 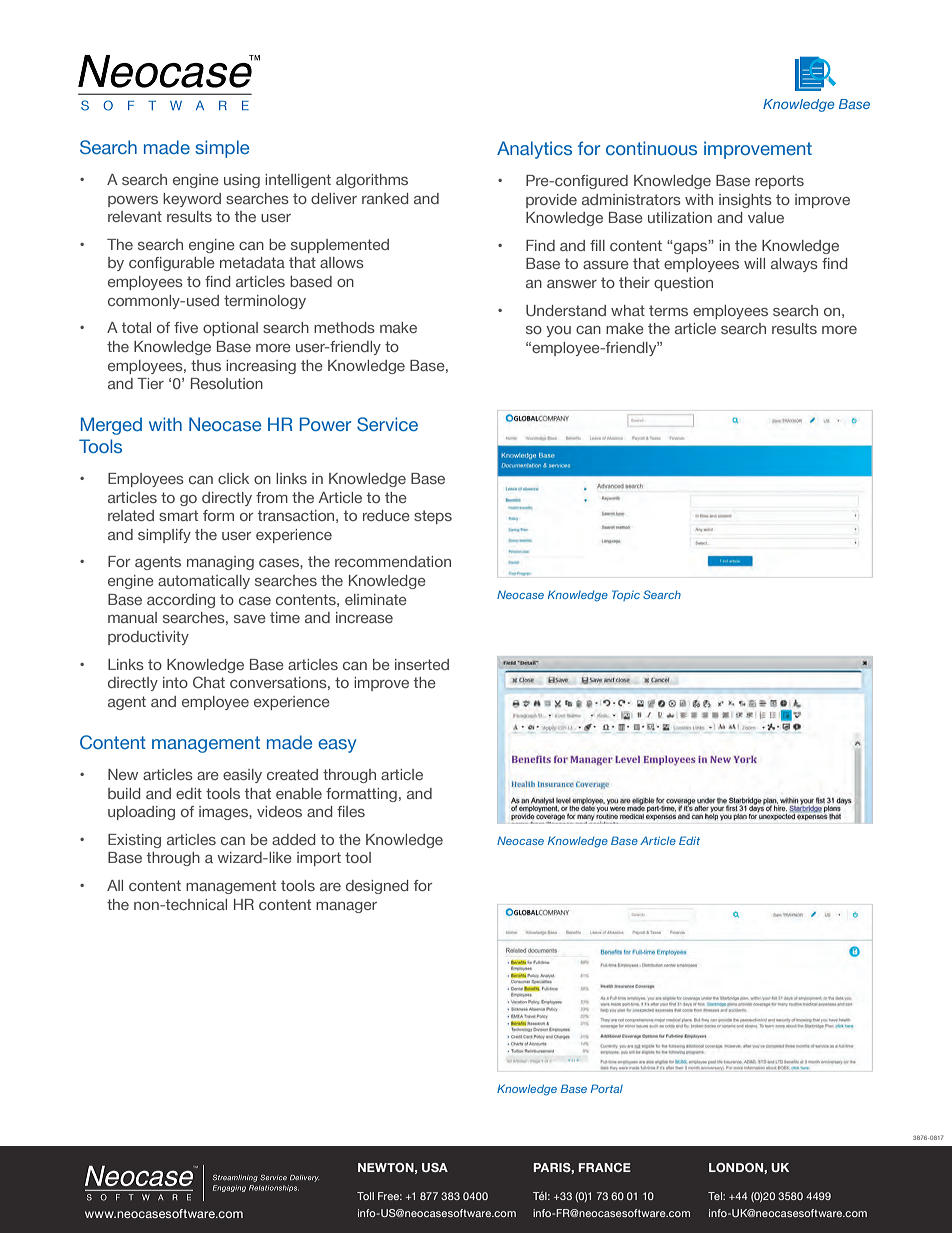 What do you see at coordinates (192, 200) in the screenshot?
I see `keyword` at bounding box center [192, 200].
